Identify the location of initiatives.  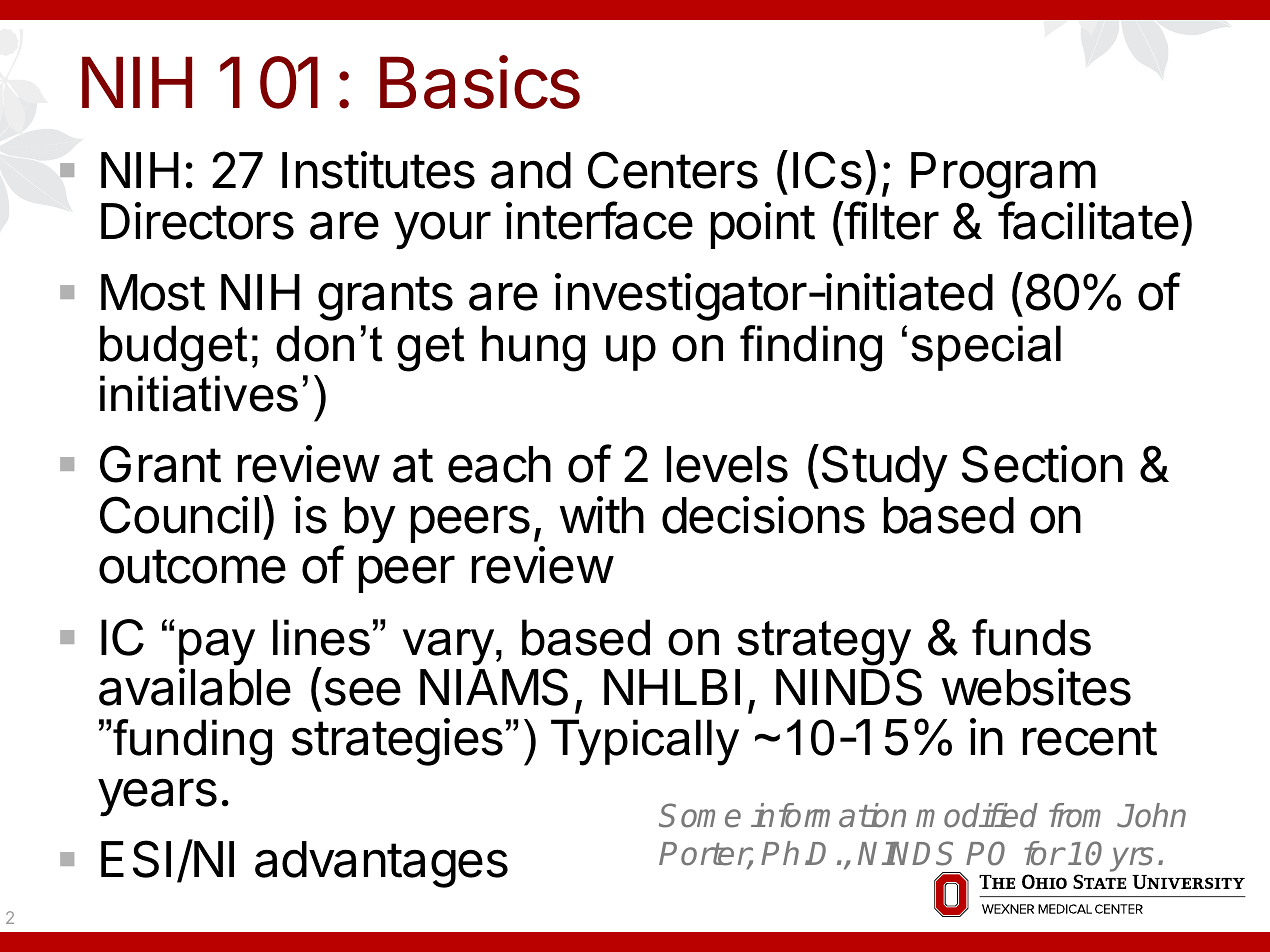
(199, 393).
